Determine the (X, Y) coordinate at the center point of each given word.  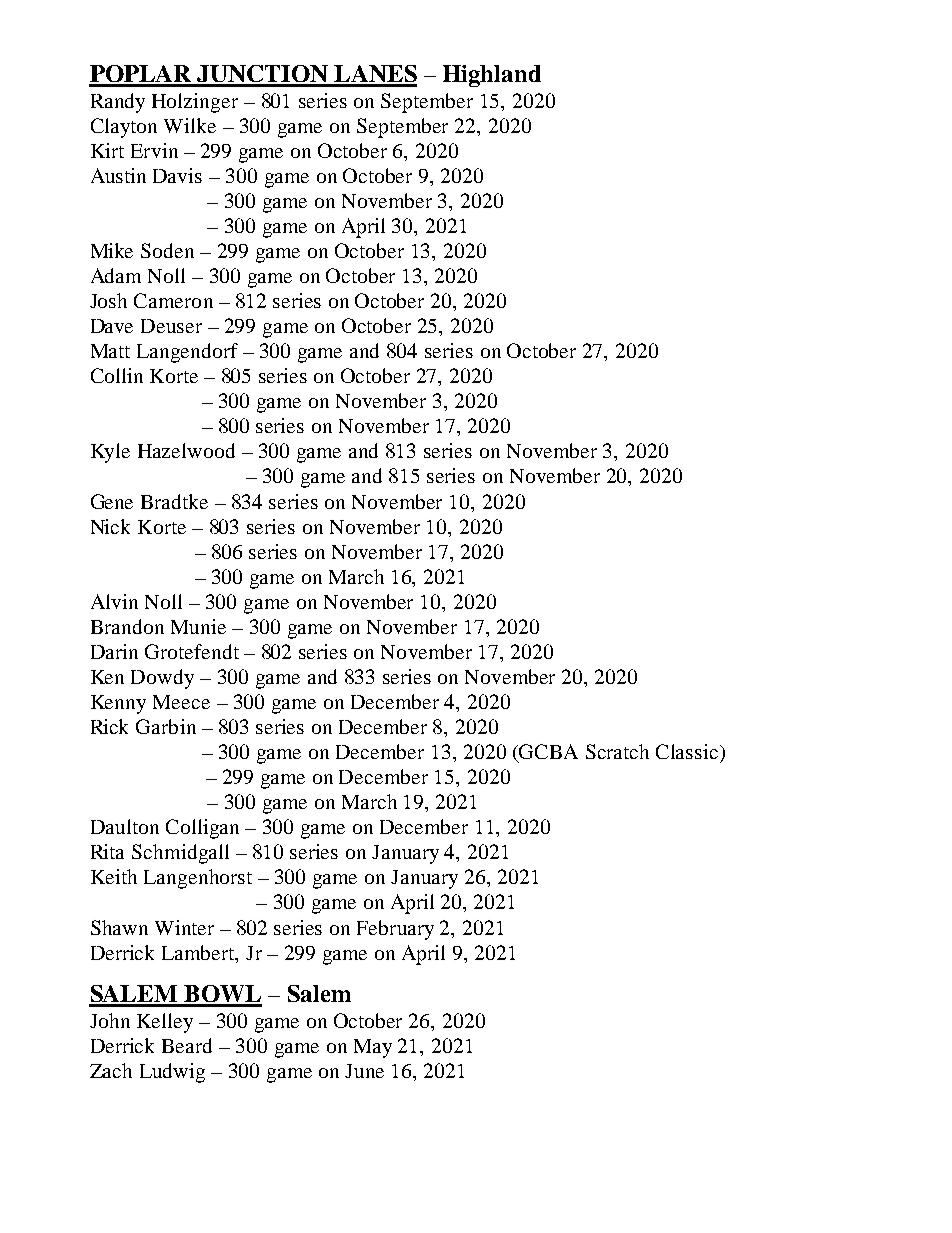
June (364, 1071)
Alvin (114, 601)
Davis (177, 175)
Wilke (190, 125)
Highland (492, 76)
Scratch (617, 751)
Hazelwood (186, 450)
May (373, 1048)
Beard (187, 1045)
